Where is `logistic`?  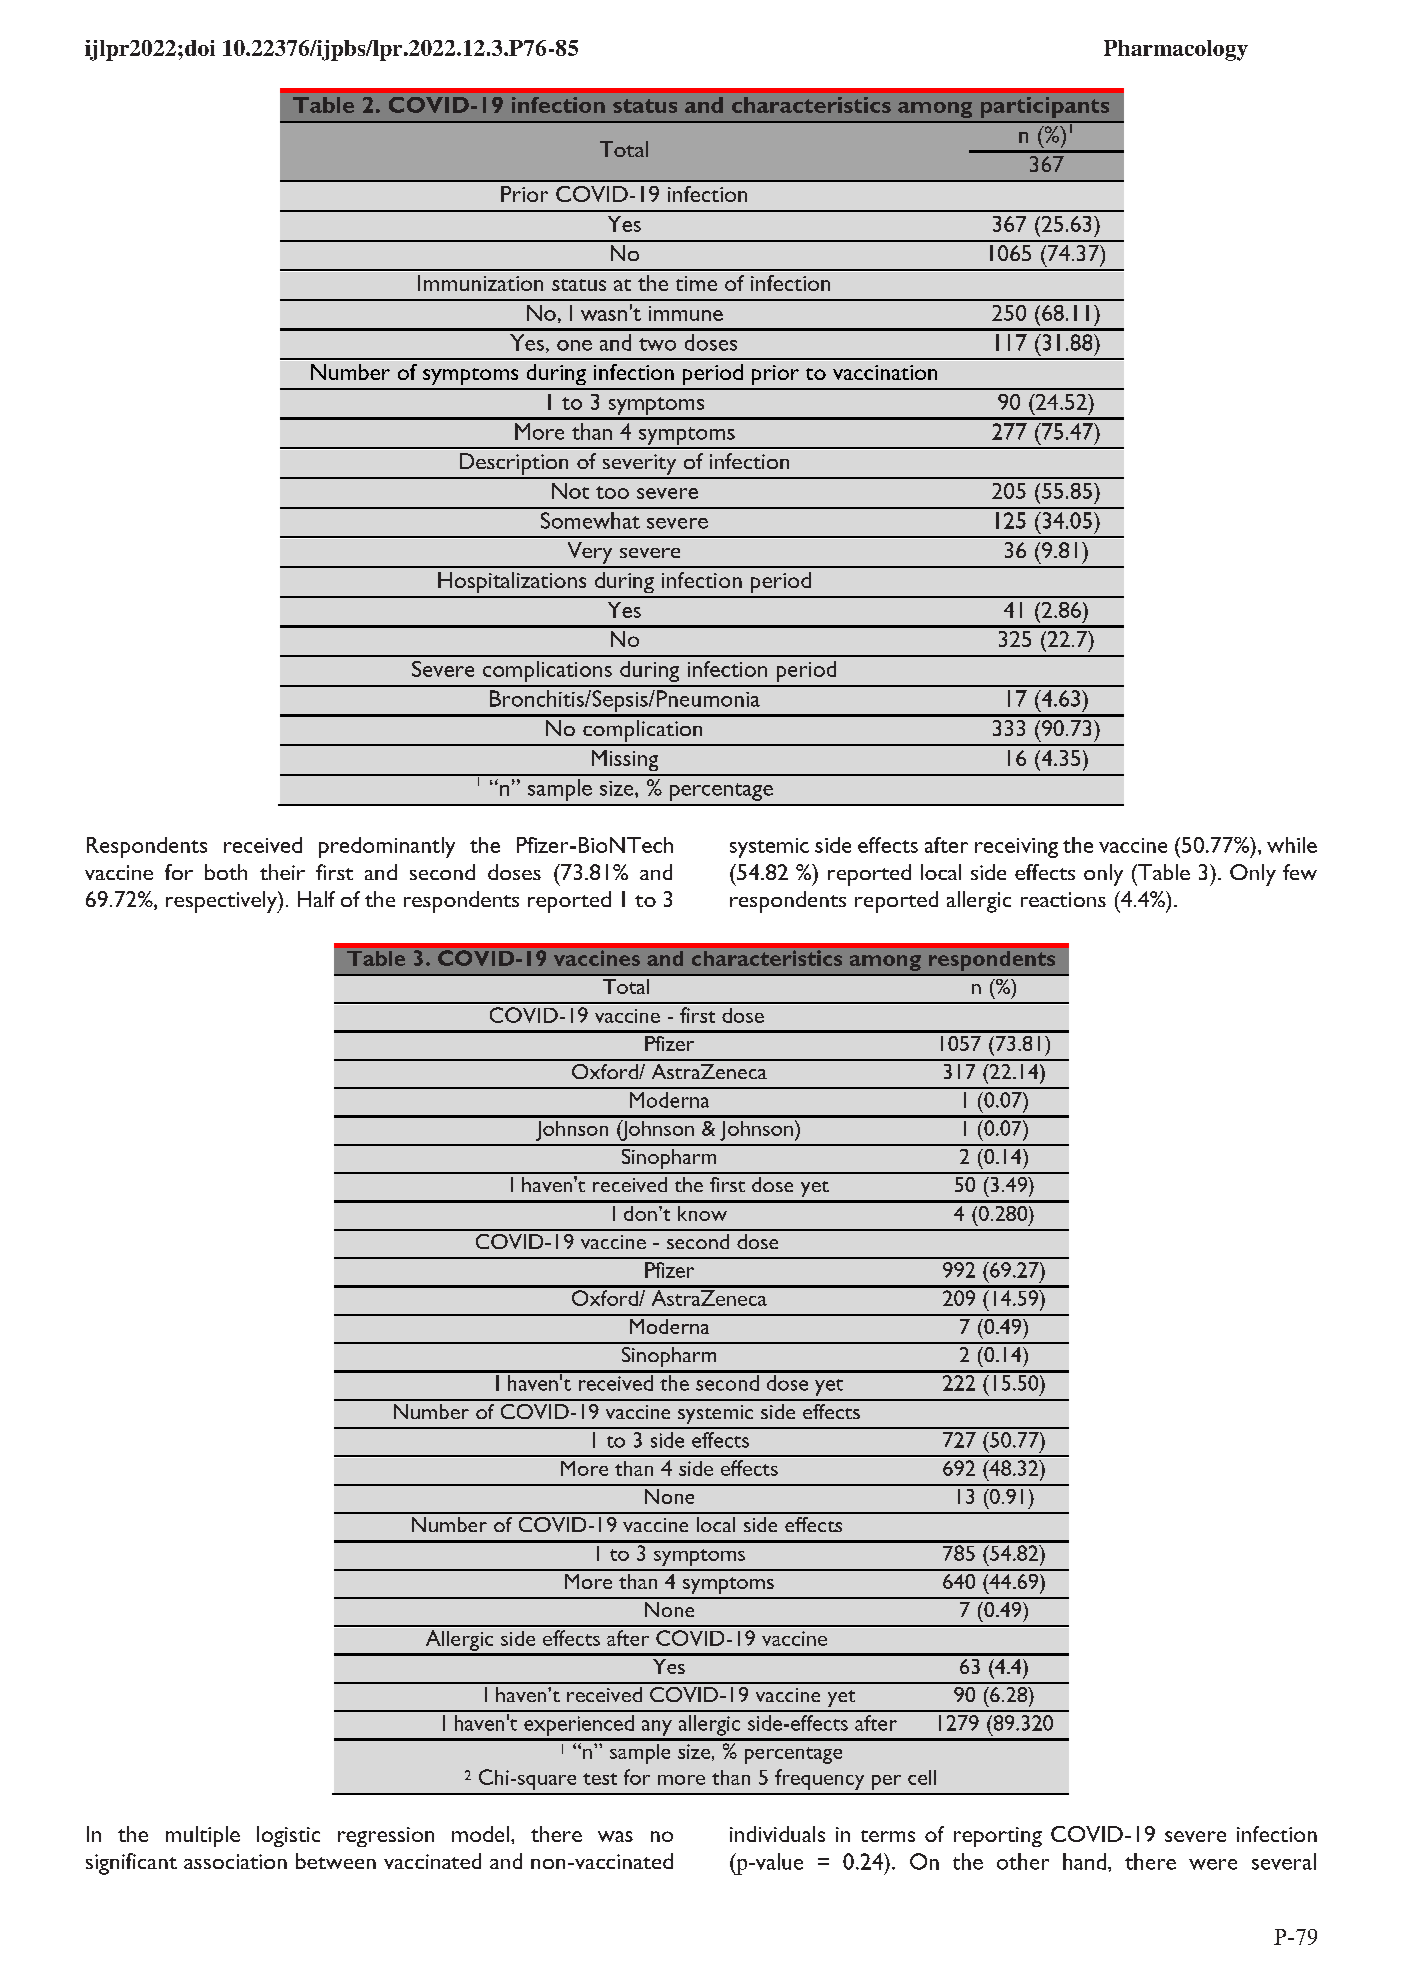 logistic is located at coordinates (288, 1836).
